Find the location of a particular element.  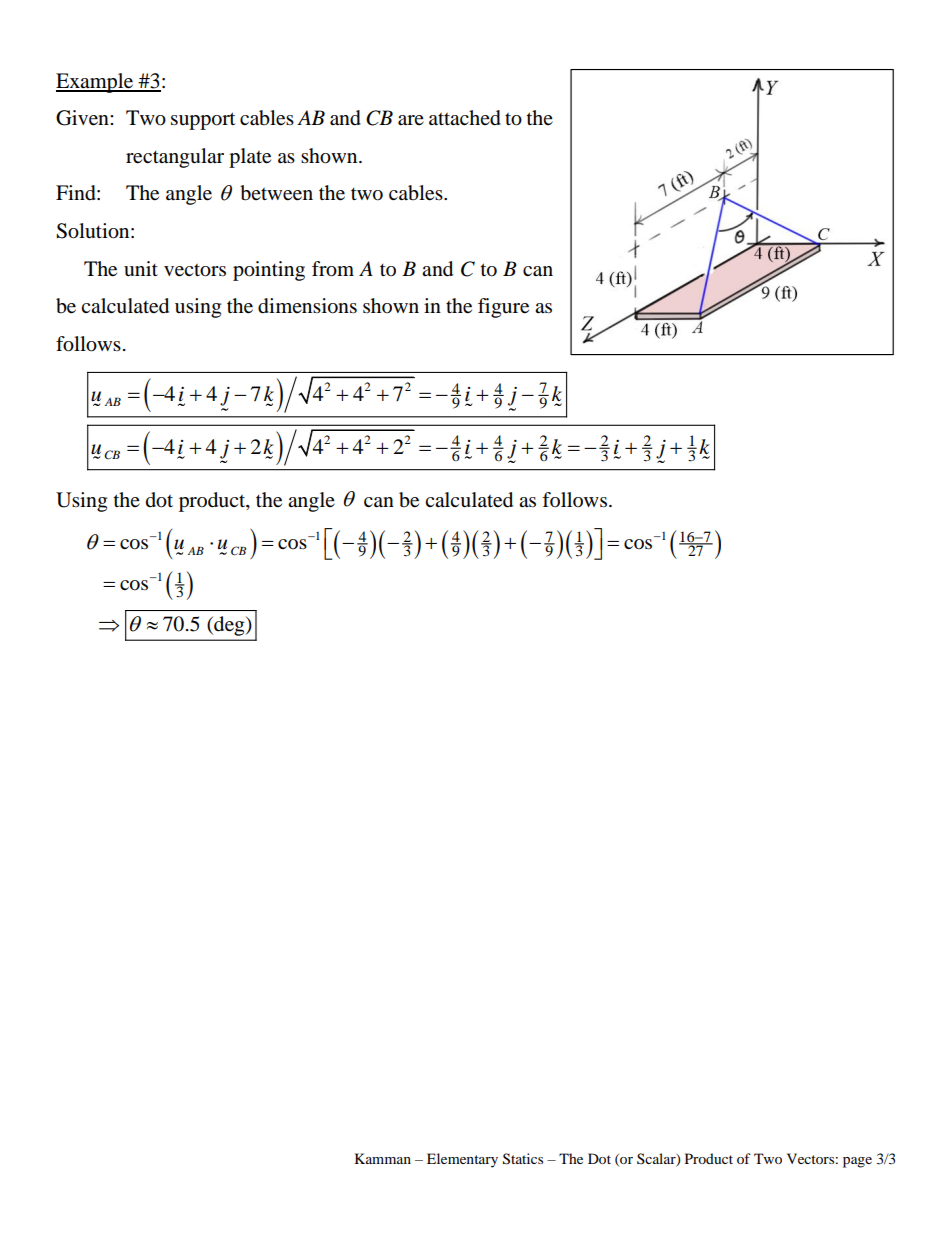

Statics is located at coordinates (523, 1159).
